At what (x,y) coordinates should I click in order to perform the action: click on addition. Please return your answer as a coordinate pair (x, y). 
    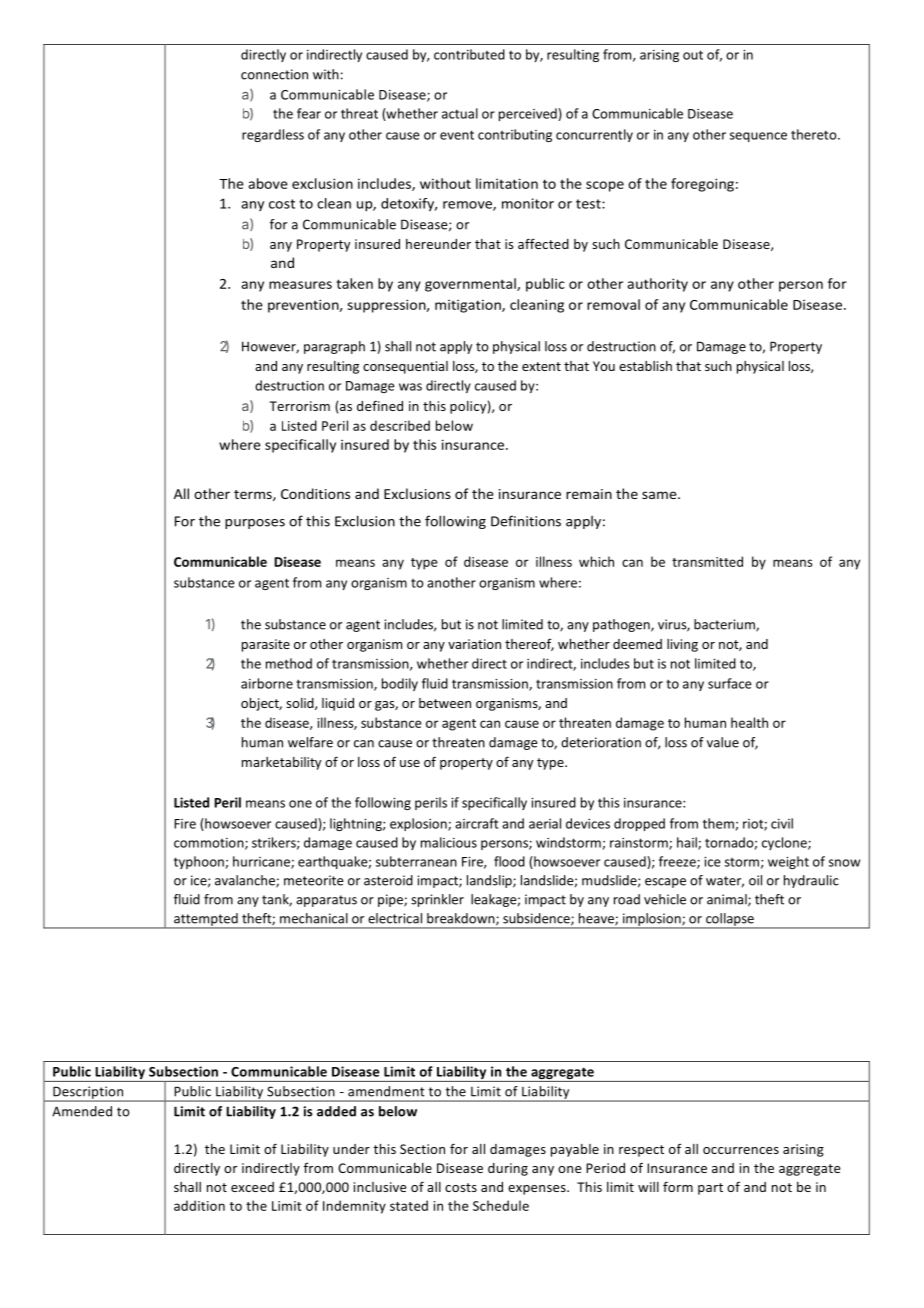
    Looking at the image, I should click on (199, 1205).
